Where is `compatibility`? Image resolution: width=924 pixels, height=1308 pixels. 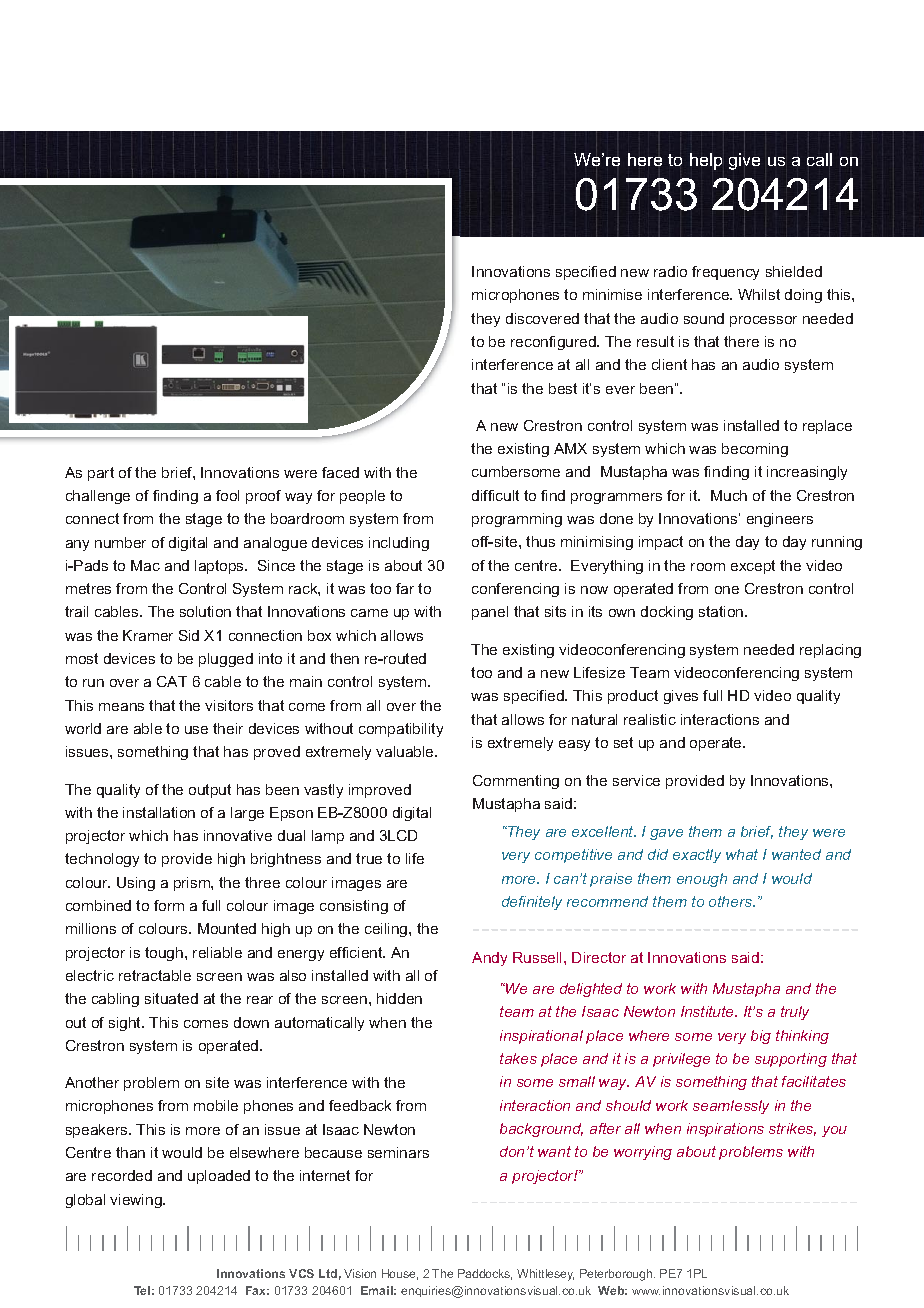
compatibility is located at coordinates (401, 730).
